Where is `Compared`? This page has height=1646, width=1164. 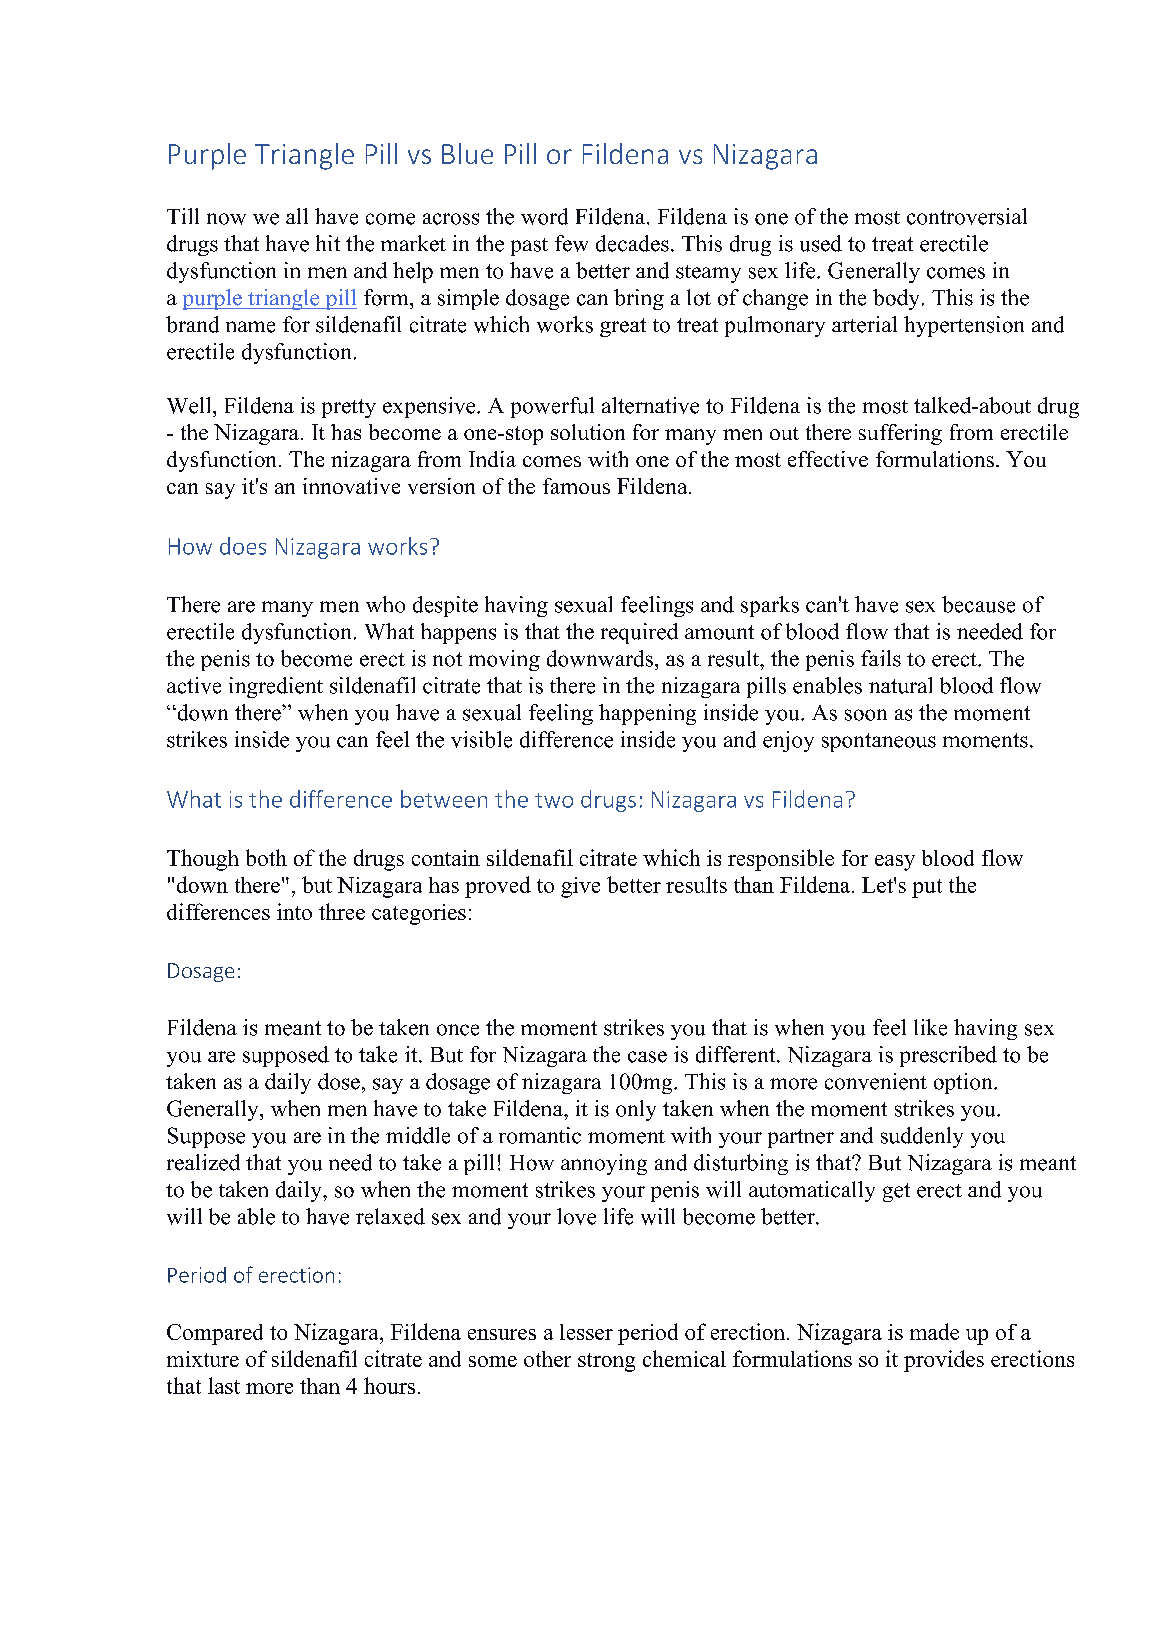
Compared is located at coordinates (215, 1334).
